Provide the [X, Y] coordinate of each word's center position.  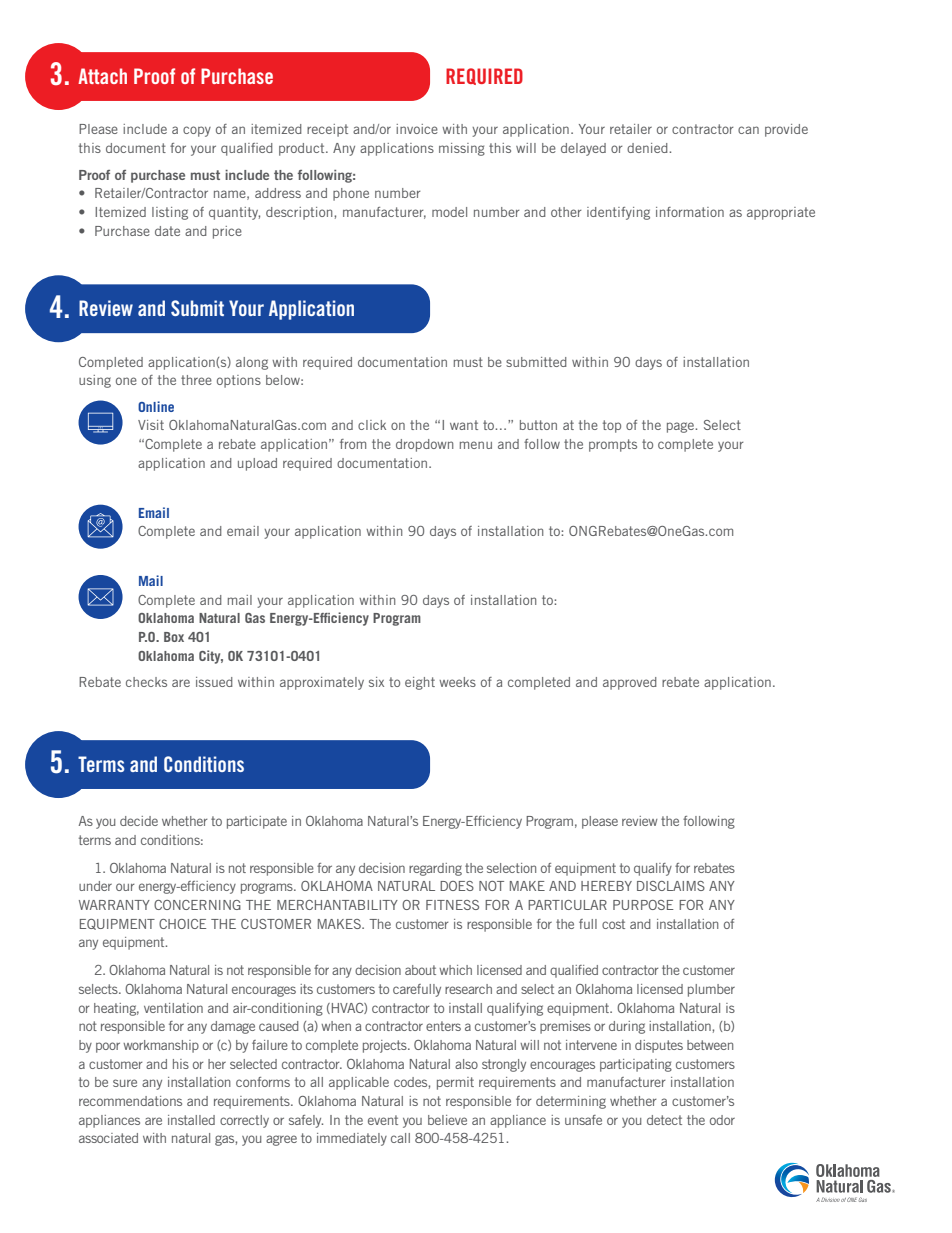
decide [139, 821]
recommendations [130, 1101]
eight [420, 683]
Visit [151, 425]
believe [447, 1120]
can [748, 130]
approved [630, 683]
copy [197, 131]
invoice [417, 129]
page [681, 427]
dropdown [424, 445]
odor [722, 1120]
